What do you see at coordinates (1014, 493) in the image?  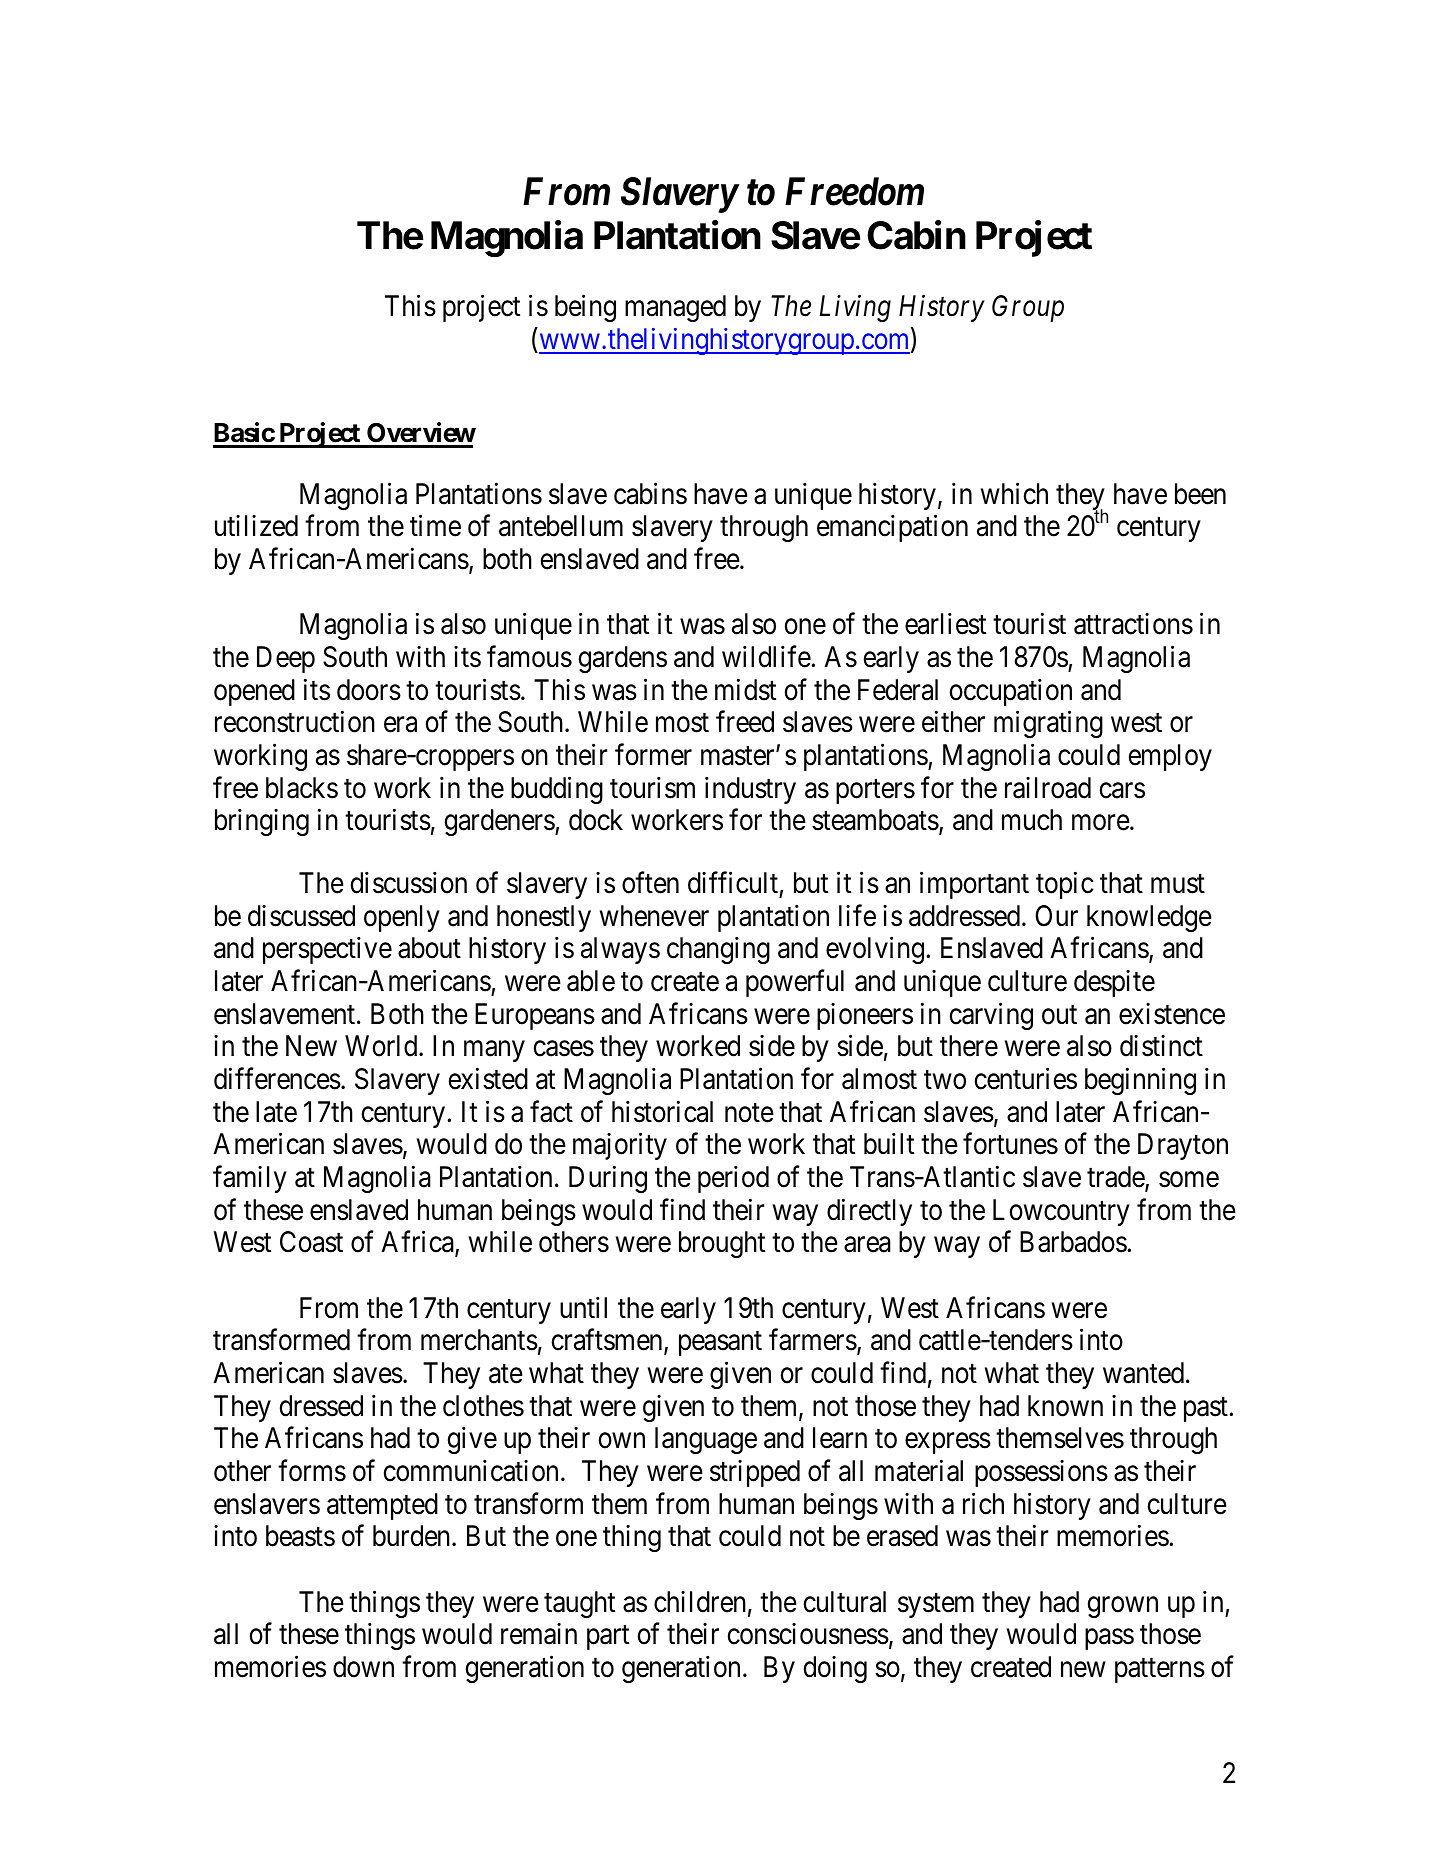 I see `which` at bounding box center [1014, 493].
